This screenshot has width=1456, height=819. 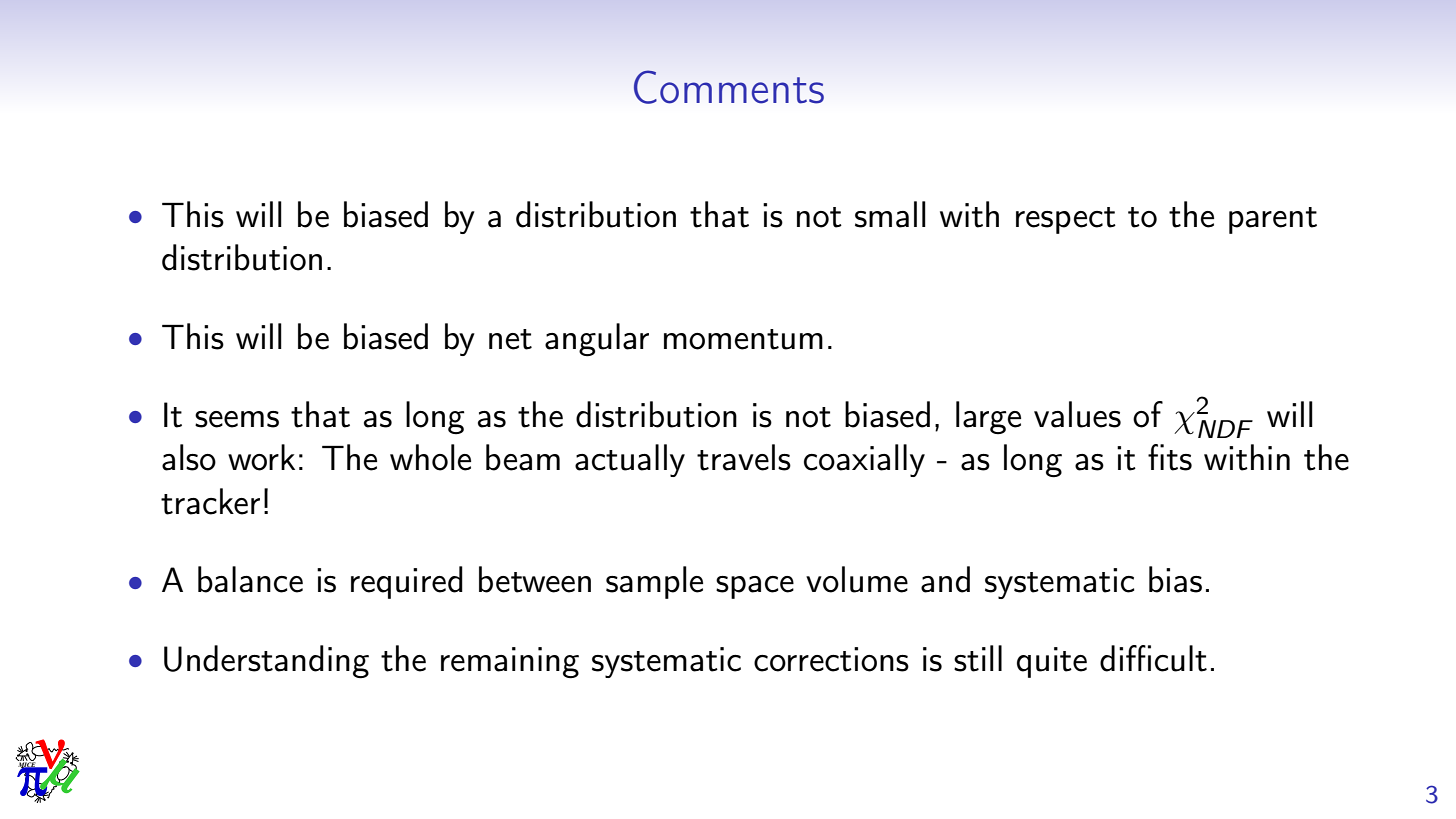 I want to click on travels, so click(x=744, y=457).
